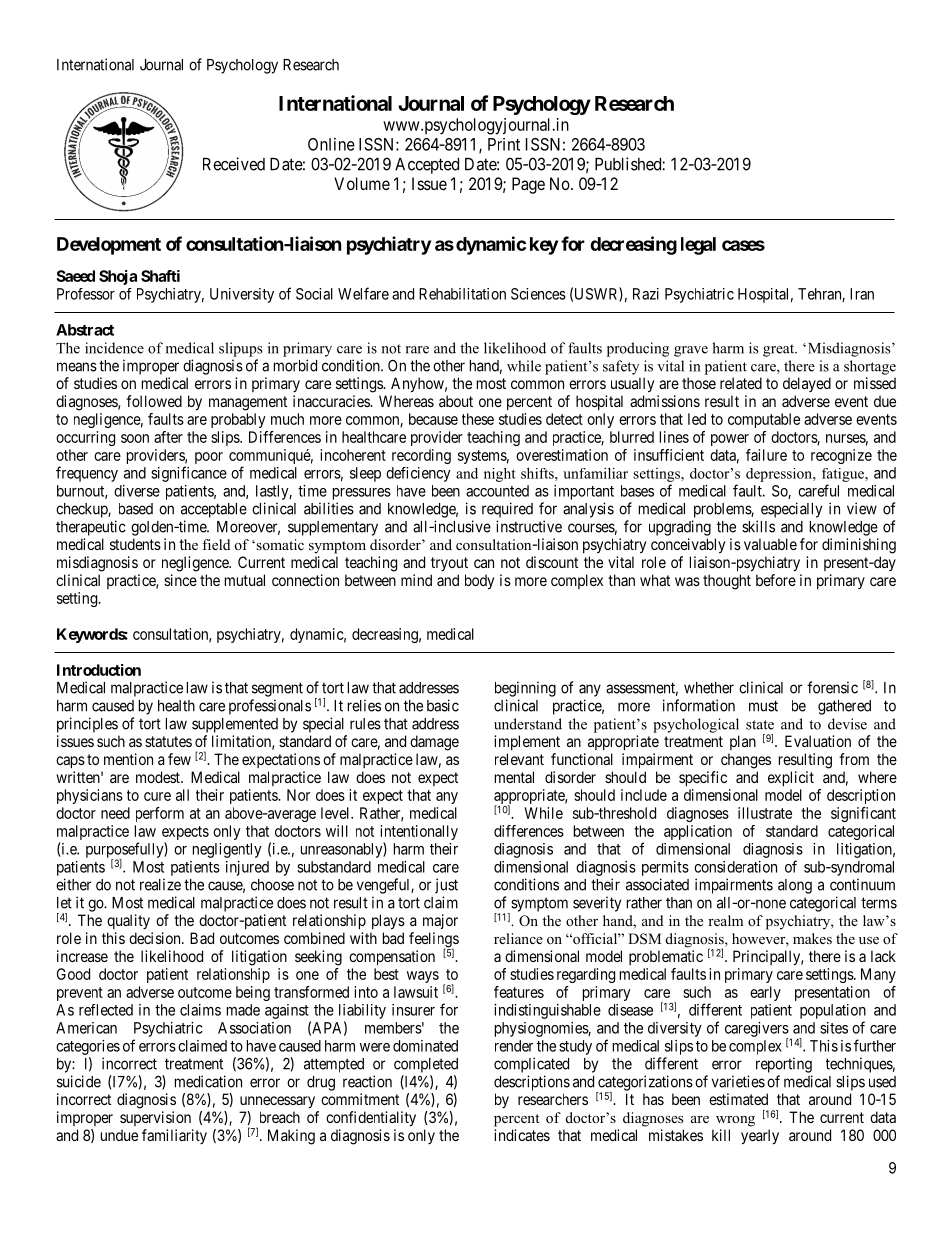 The image size is (952, 1233). What do you see at coordinates (738, 1099) in the document?
I see `estimated` at bounding box center [738, 1099].
